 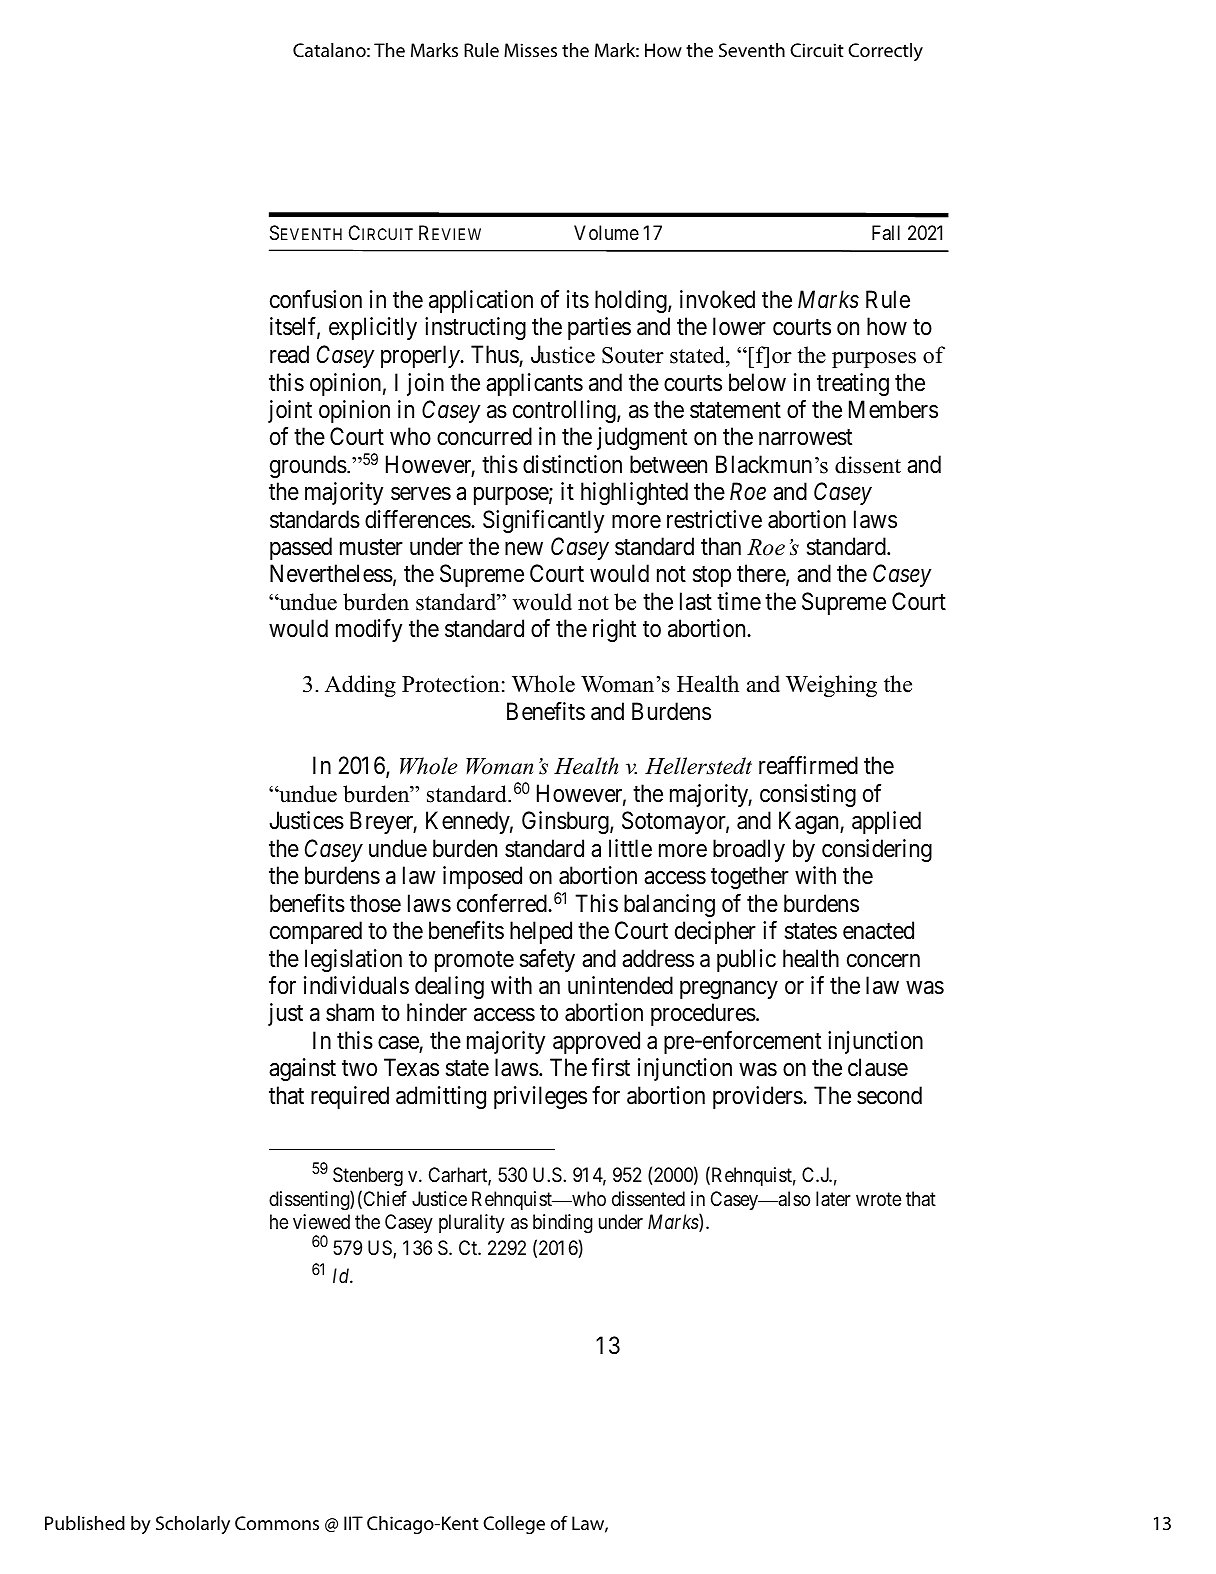 I want to click on College, so click(x=514, y=1525).
